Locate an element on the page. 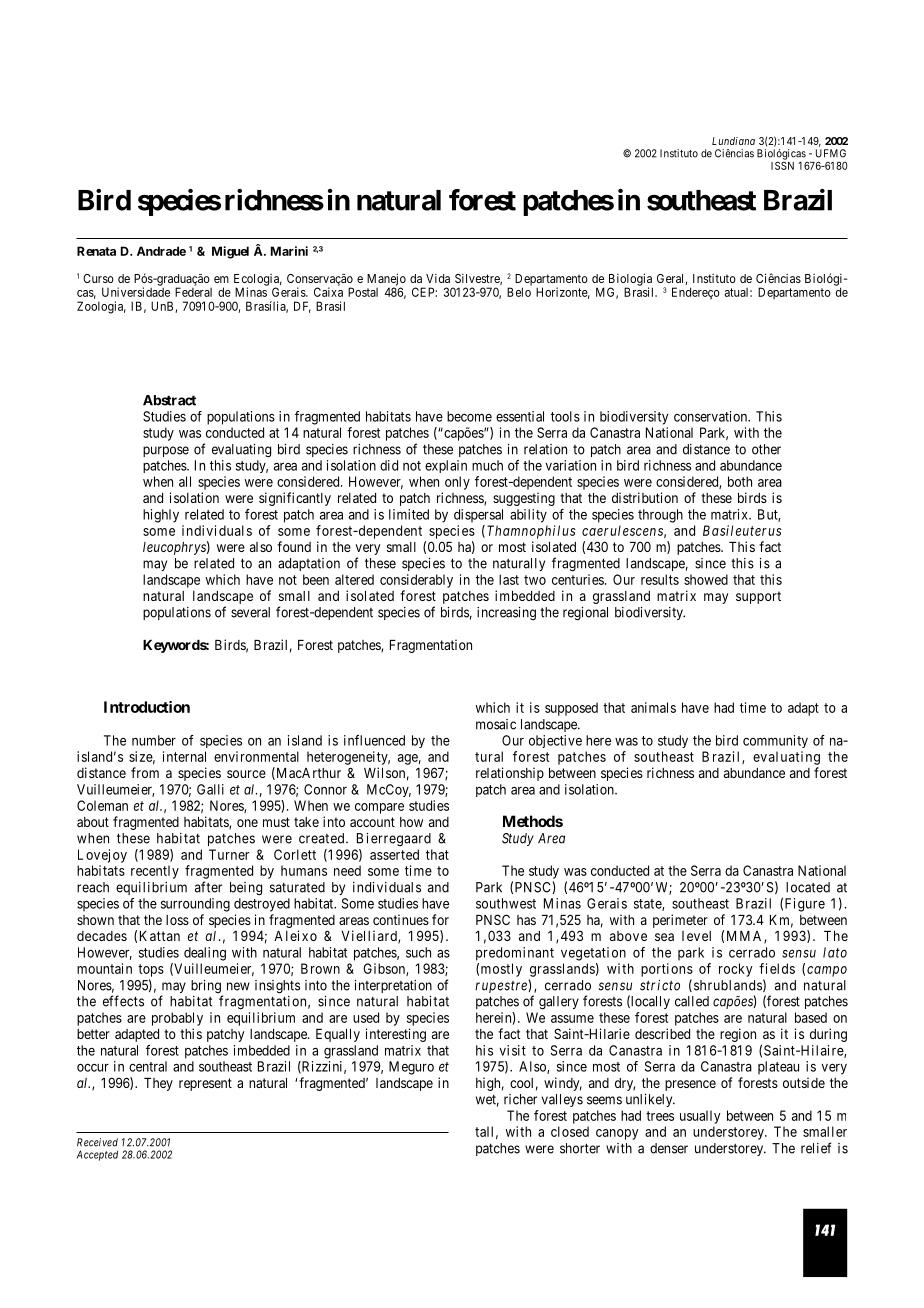  compare is located at coordinates (379, 808).
